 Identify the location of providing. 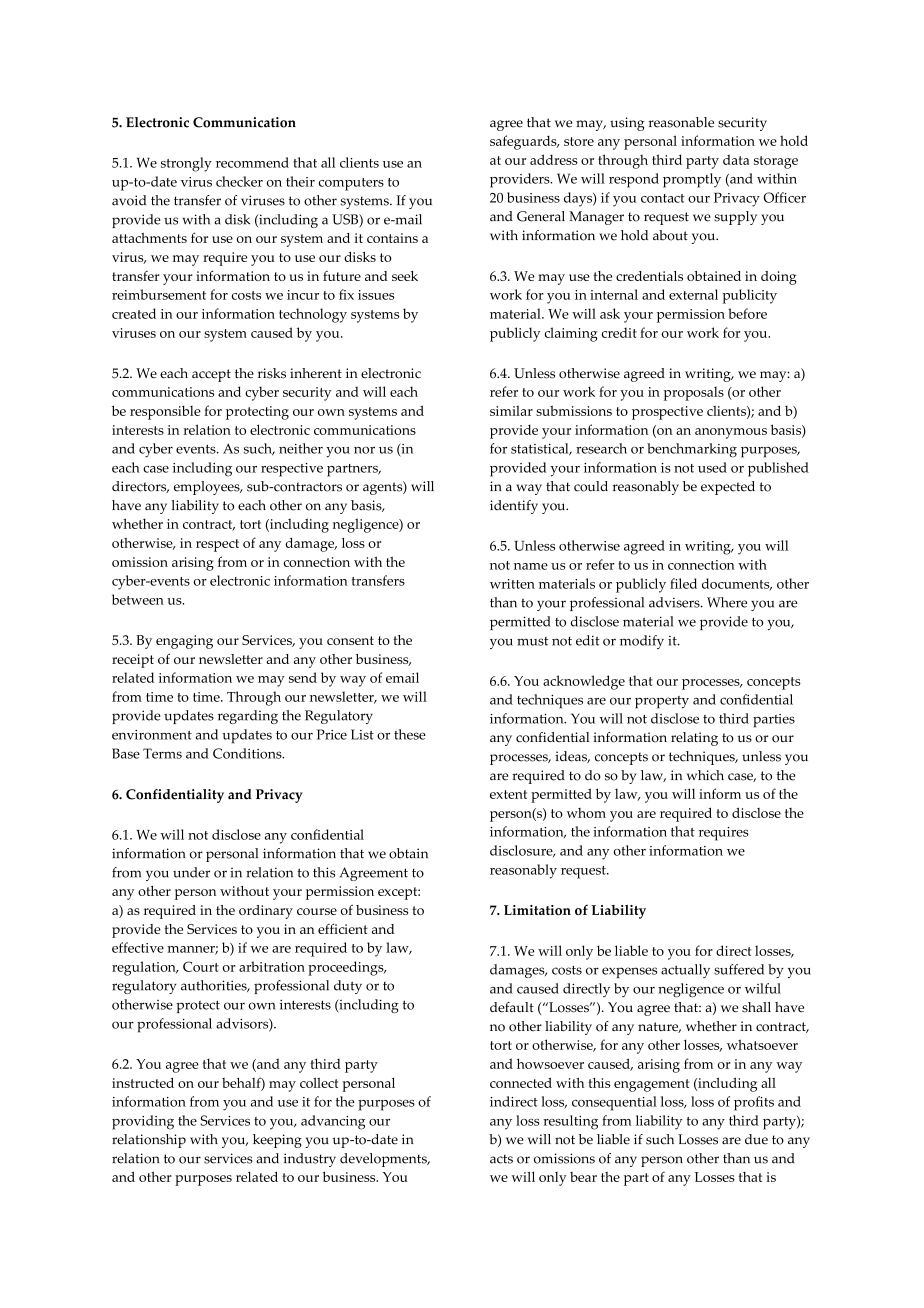
(143, 1122).
